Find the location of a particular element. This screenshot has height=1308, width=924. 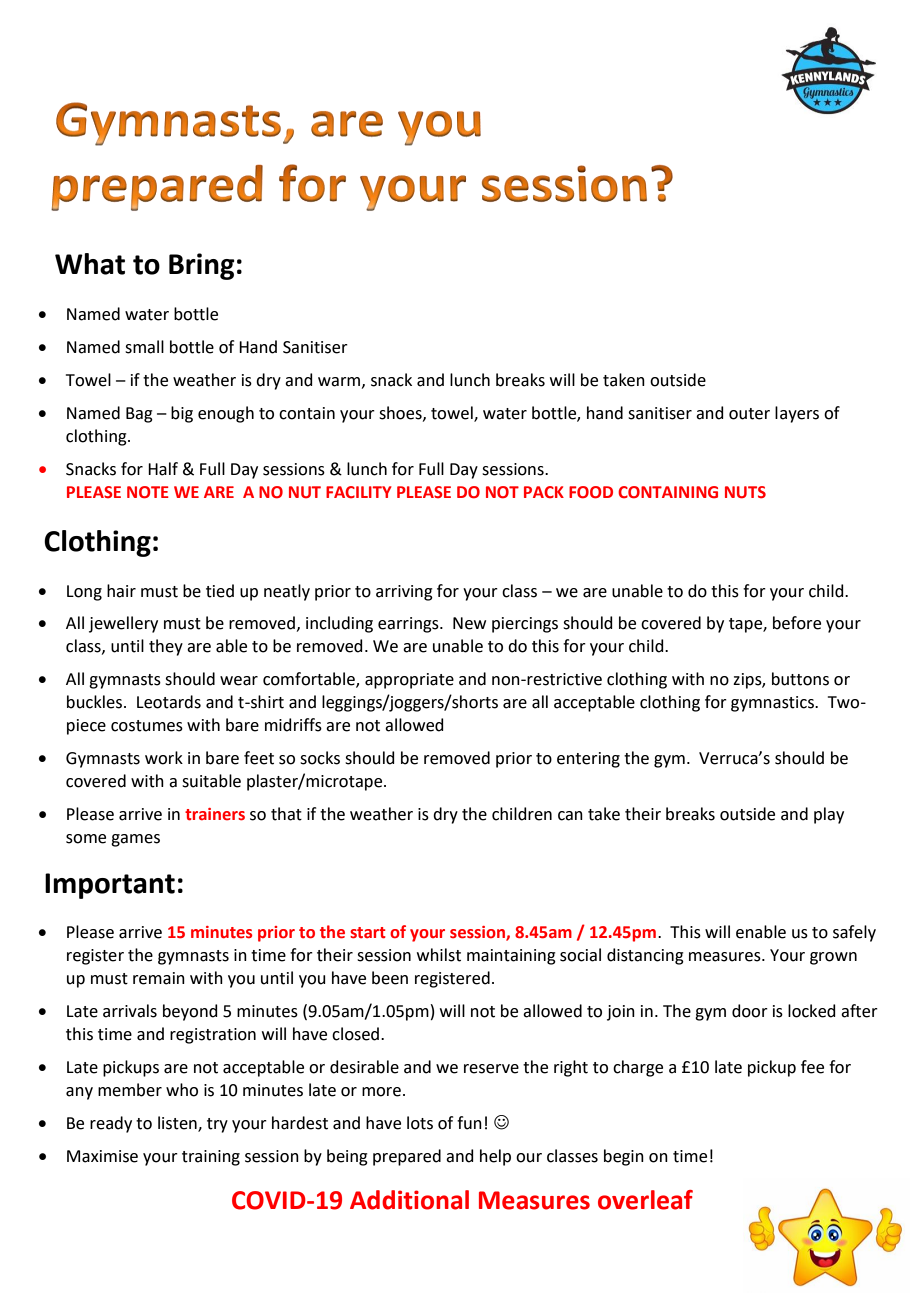

outer is located at coordinates (749, 414).
